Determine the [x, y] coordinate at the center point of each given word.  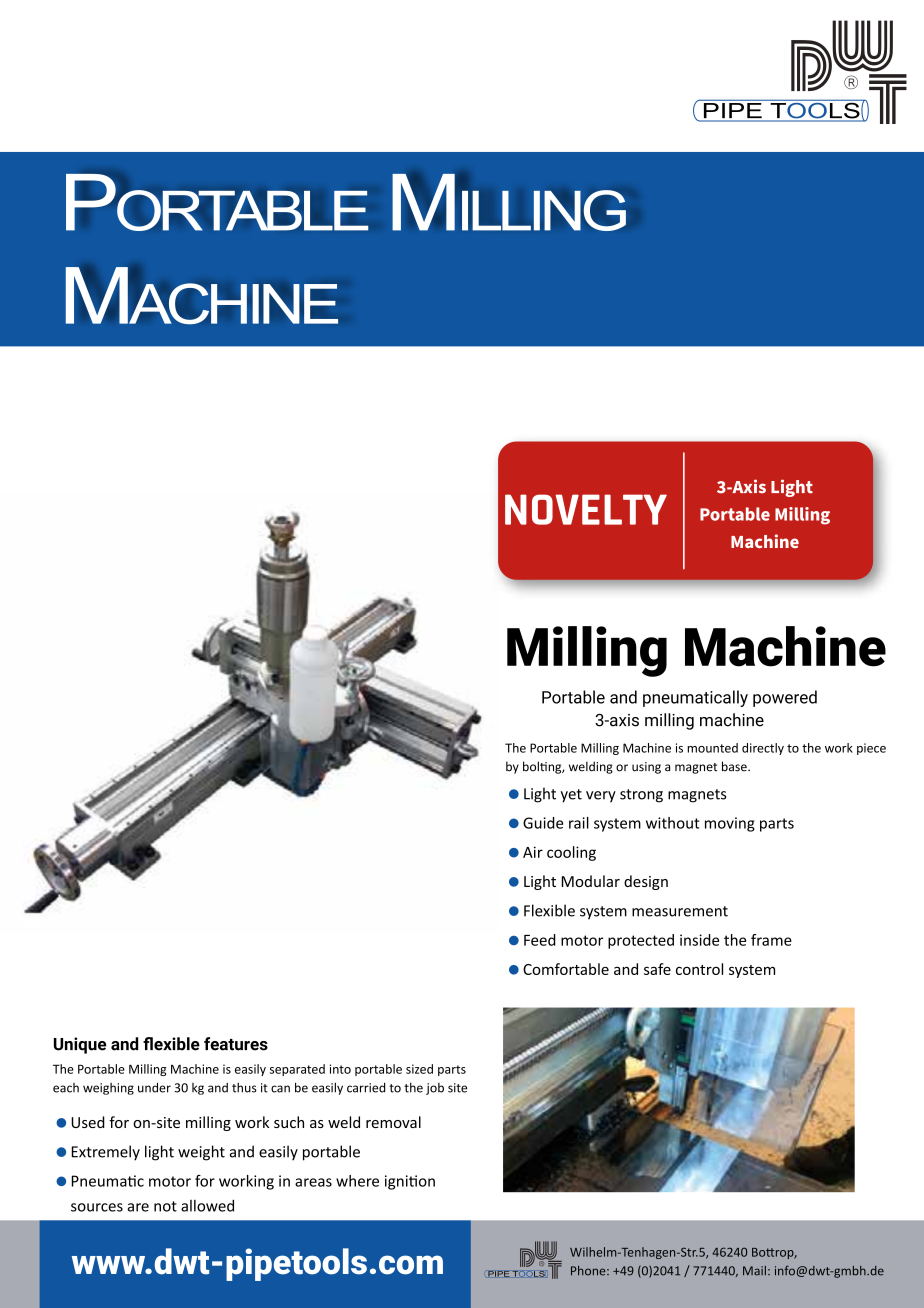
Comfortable [566, 969]
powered [785, 698]
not [165, 1206]
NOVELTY [586, 509]
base [735, 766]
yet [571, 796]
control [699, 969]
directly [763, 749]
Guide [543, 823]
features [236, 1044]
